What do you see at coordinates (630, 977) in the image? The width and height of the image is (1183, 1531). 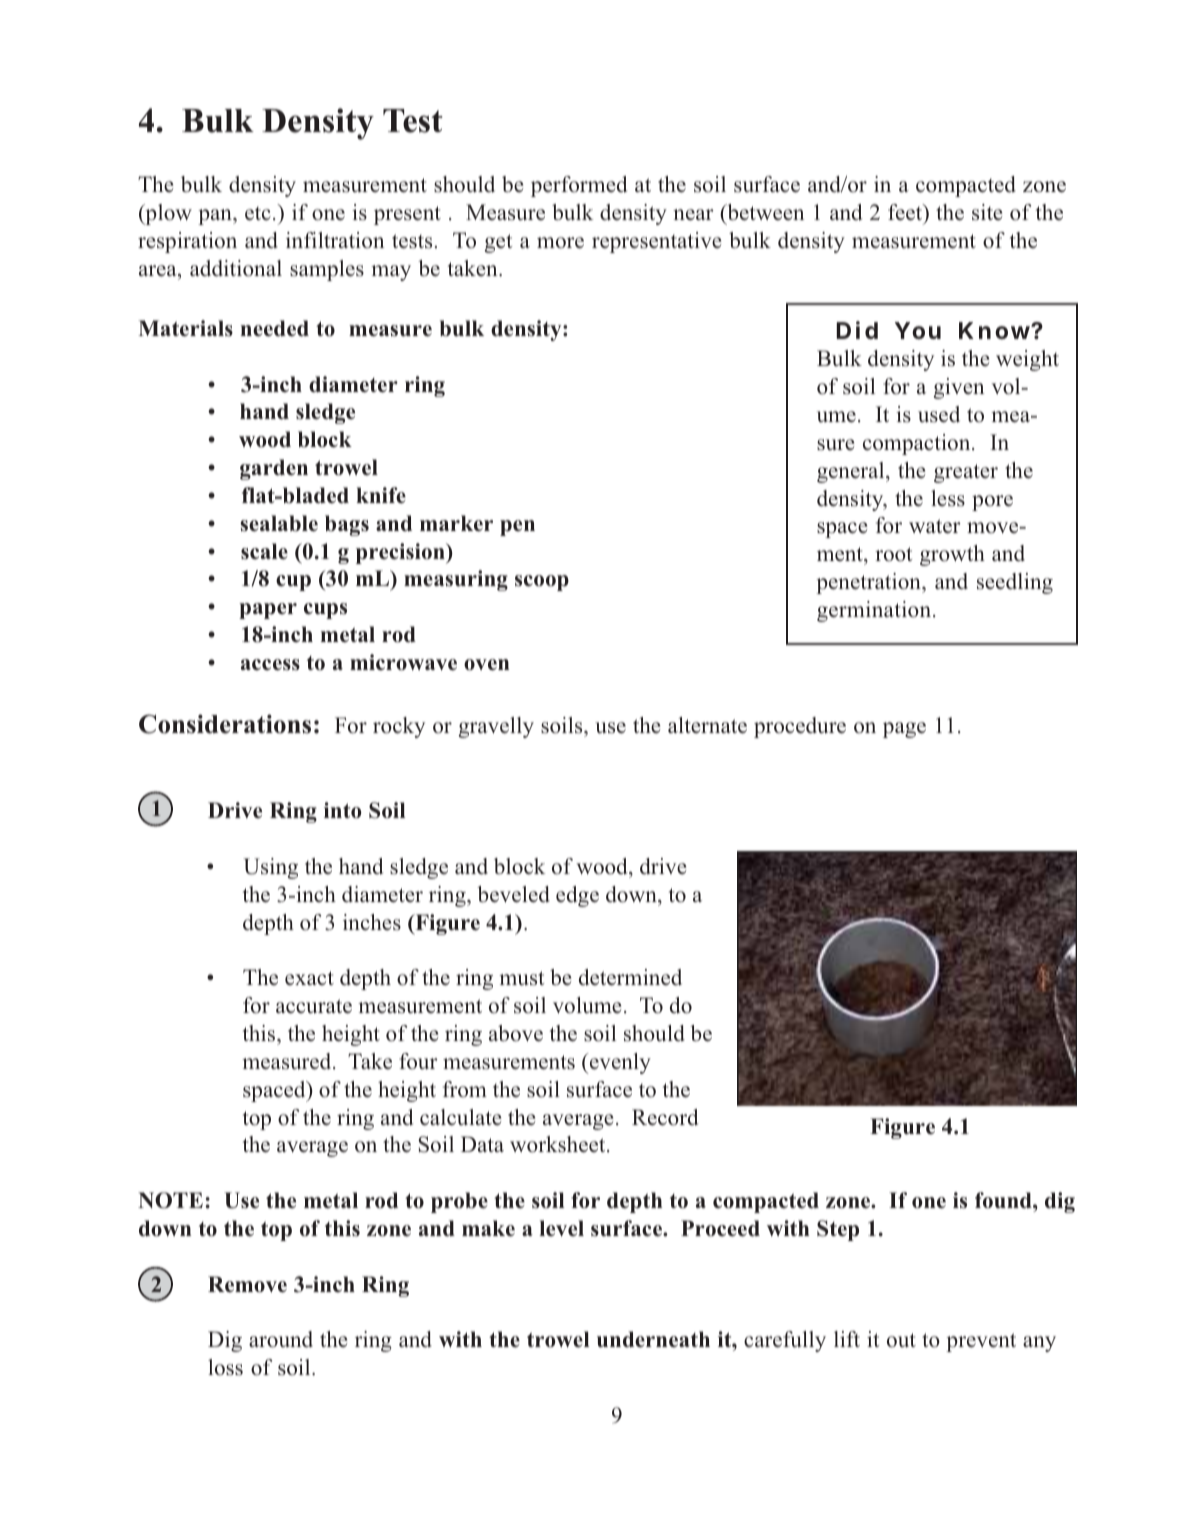 I see `determined` at bounding box center [630, 977].
